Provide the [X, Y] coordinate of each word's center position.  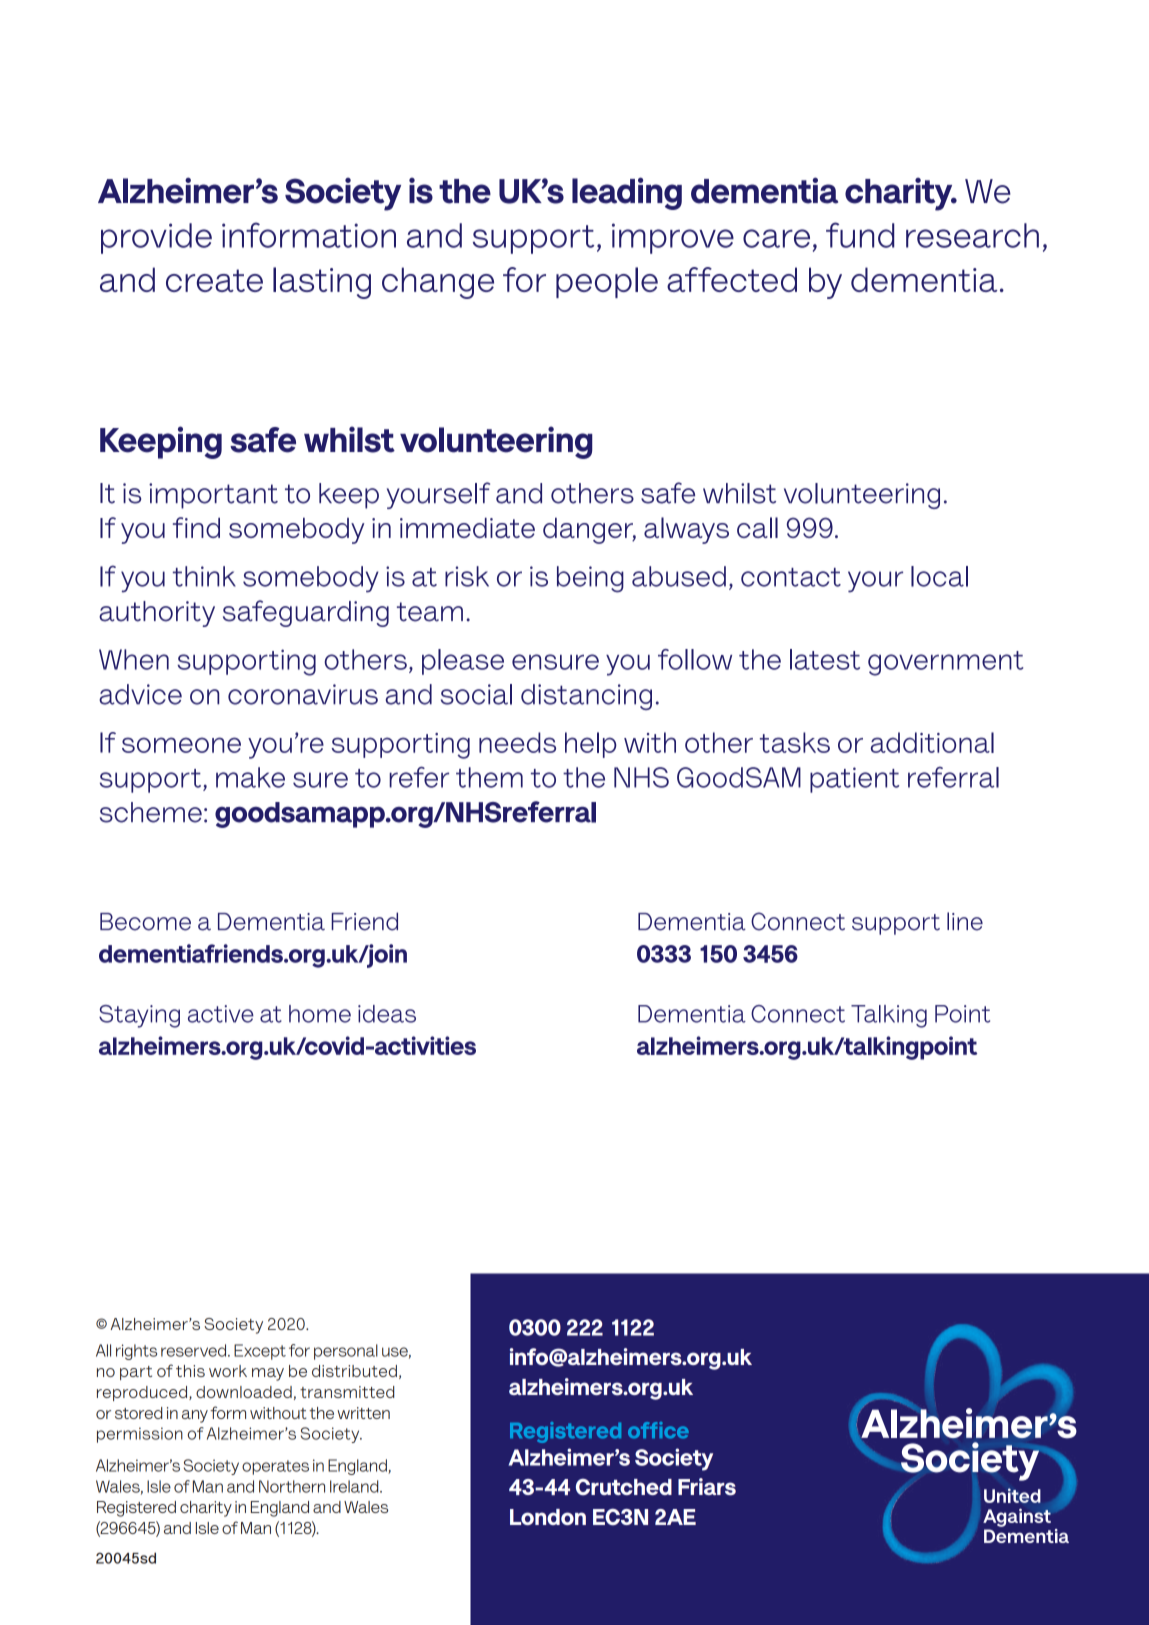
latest [825, 659]
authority [157, 614]
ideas [387, 1014]
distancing [586, 697]
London [548, 1517]
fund [860, 235]
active [221, 1014]
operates [275, 1467]
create [214, 280]
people [607, 282]
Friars [707, 1487]
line [965, 921]
